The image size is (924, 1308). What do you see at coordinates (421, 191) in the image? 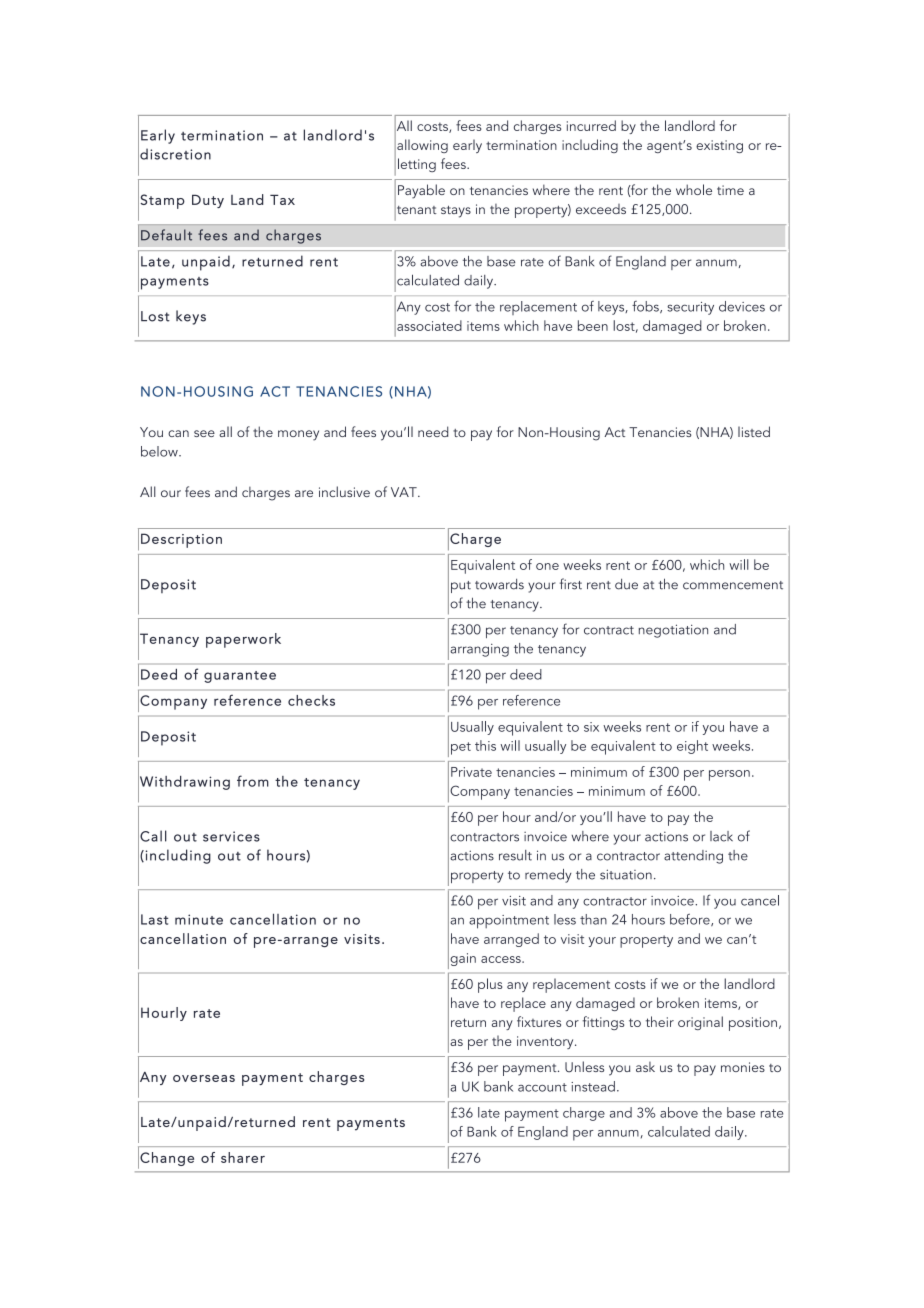
I see `Payable` at bounding box center [421, 191].
